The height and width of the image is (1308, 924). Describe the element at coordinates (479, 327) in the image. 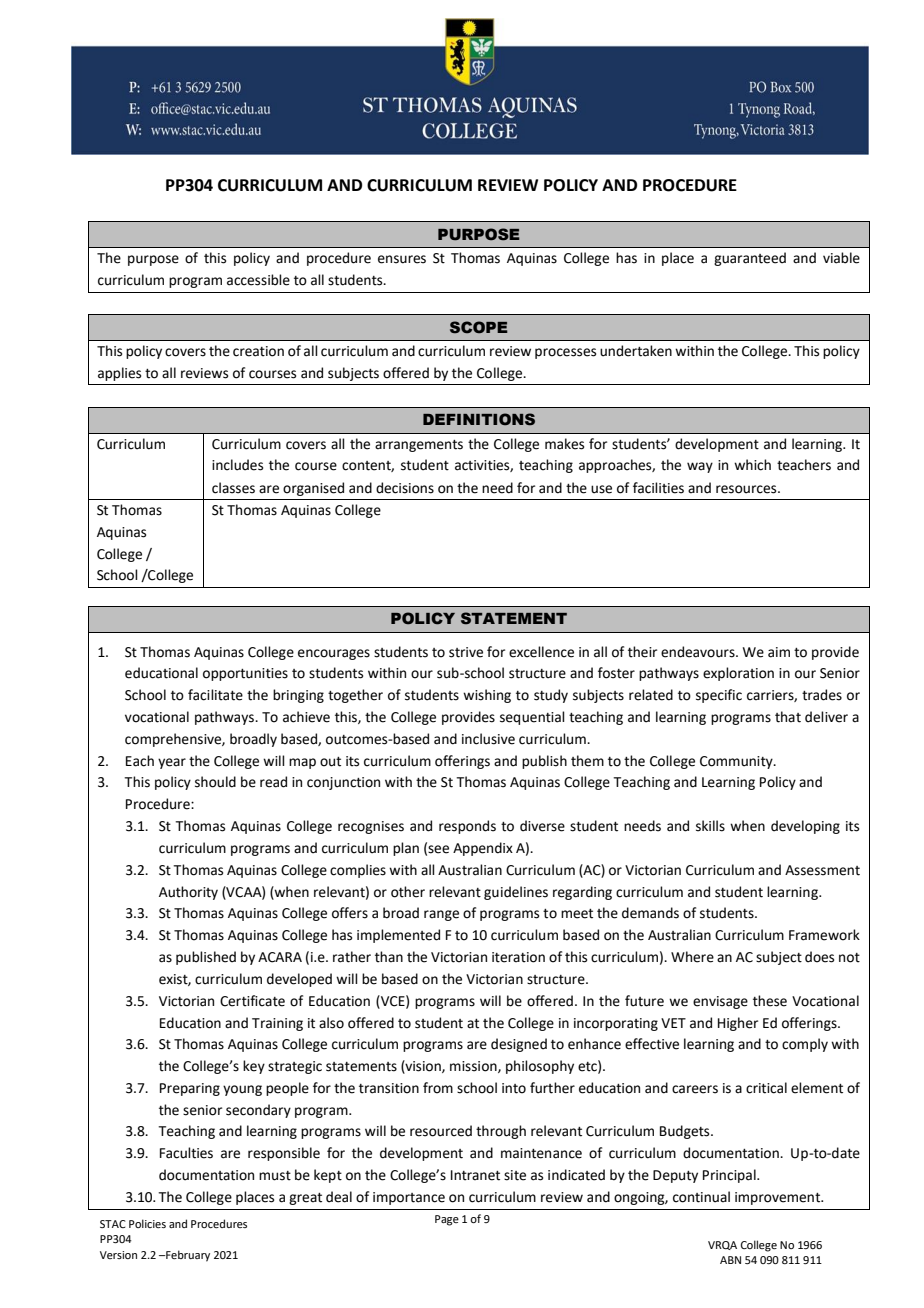

I see `SCOPE` at that location.
